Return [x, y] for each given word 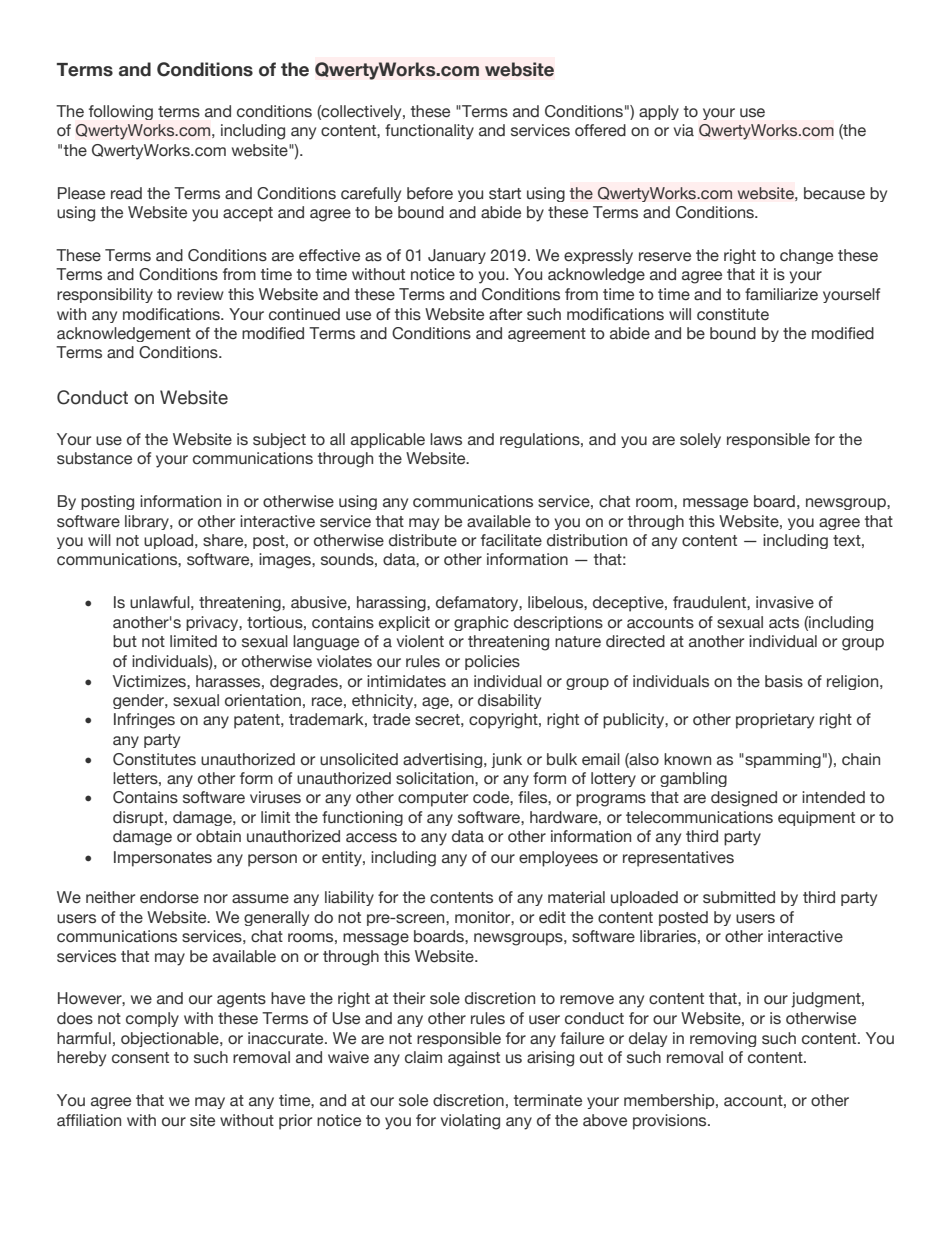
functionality [429, 132]
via [684, 130]
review [200, 294]
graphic [481, 623]
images [286, 561]
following [121, 112]
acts [784, 623]
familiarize [781, 294]
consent [140, 1058]
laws [446, 439]
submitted [739, 897]
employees [558, 859]
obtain [218, 836]
